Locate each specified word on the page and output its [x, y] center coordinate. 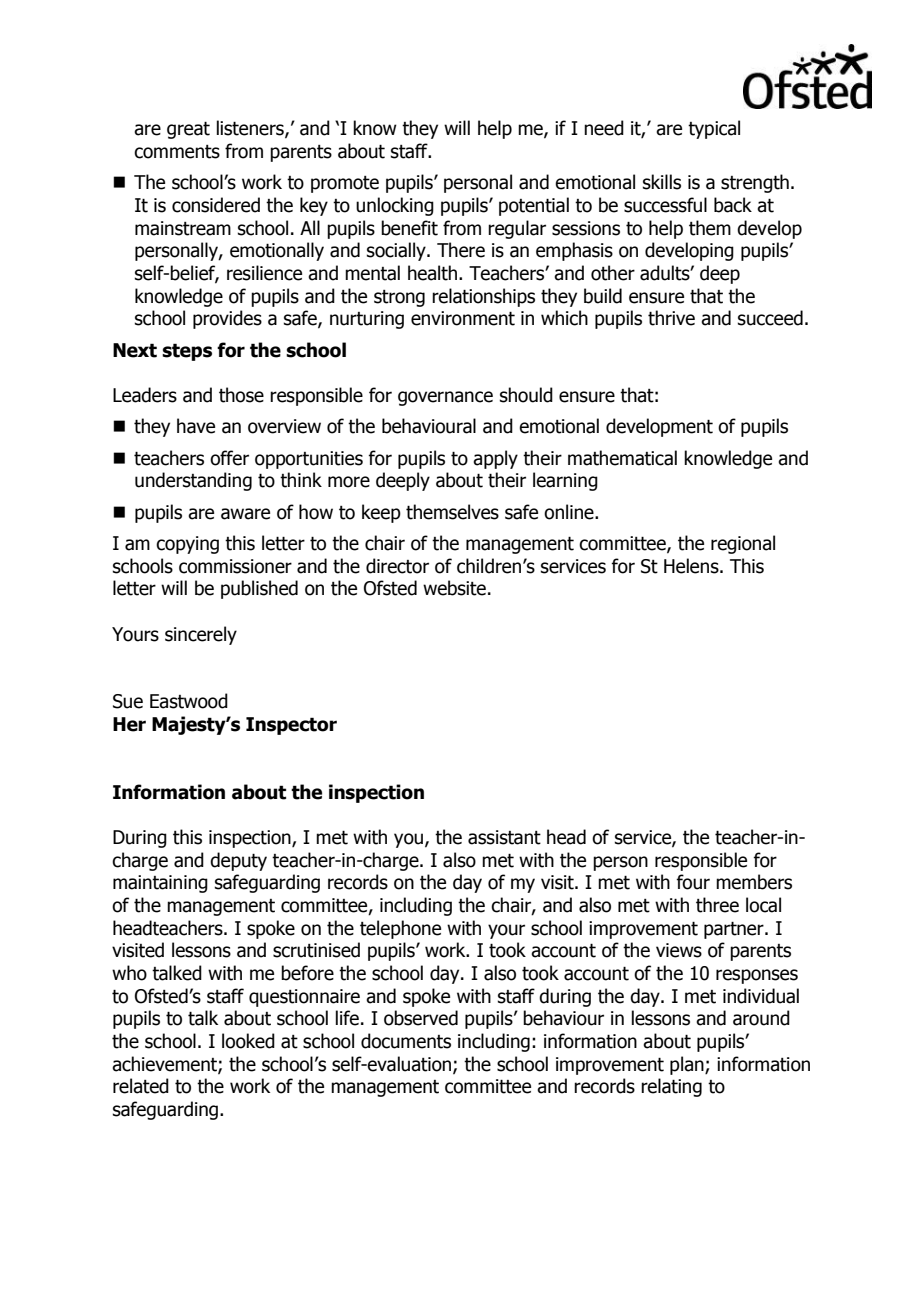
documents [406, 1041]
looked [248, 1041]
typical [714, 129]
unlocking [395, 206]
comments [177, 152]
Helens [692, 566]
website [454, 588]
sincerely [201, 635]
